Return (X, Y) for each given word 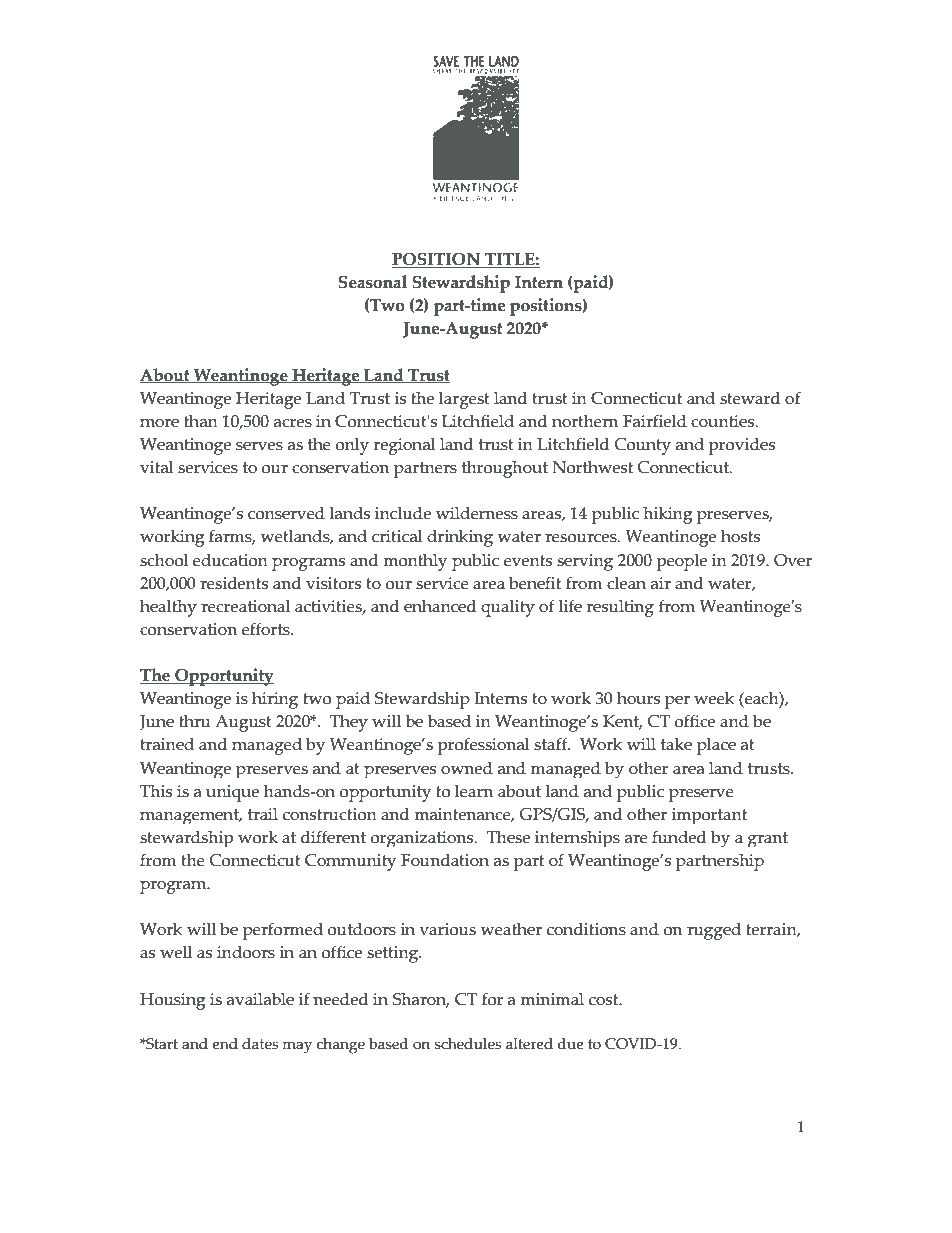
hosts (740, 536)
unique (232, 793)
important (709, 816)
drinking (460, 538)
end (225, 1044)
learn (474, 791)
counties (724, 421)
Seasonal (372, 282)
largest (464, 400)
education (230, 560)
